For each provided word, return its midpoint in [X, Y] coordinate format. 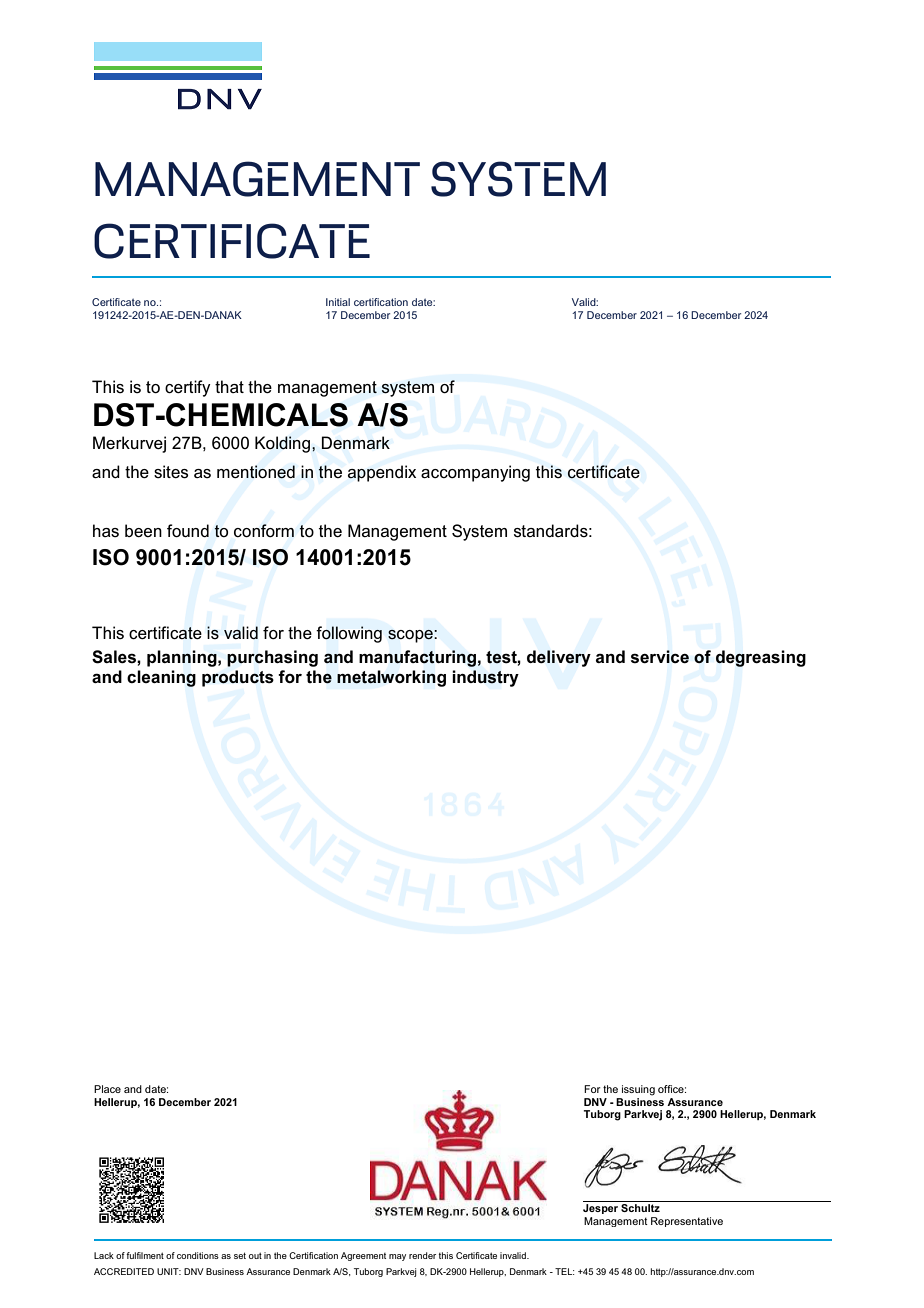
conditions [198, 1255]
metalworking [391, 678]
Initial [338, 302]
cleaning [161, 678]
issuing [638, 1090]
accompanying [475, 473]
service [660, 657]
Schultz [640, 1208]
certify [188, 388]
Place [107, 1089]
